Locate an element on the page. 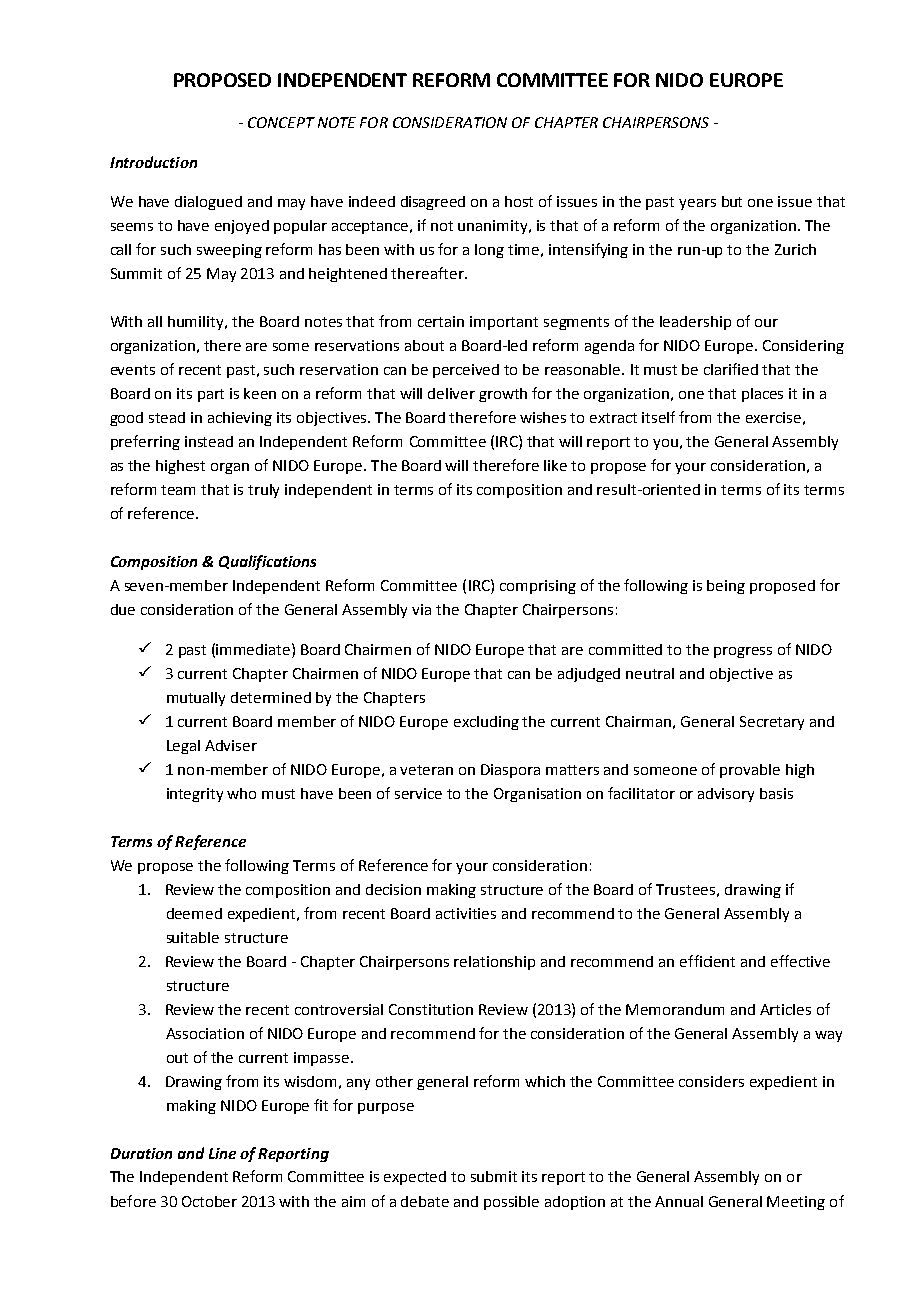 The width and height of the document is (924, 1308). mutually is located at coordinates (196, 699).
